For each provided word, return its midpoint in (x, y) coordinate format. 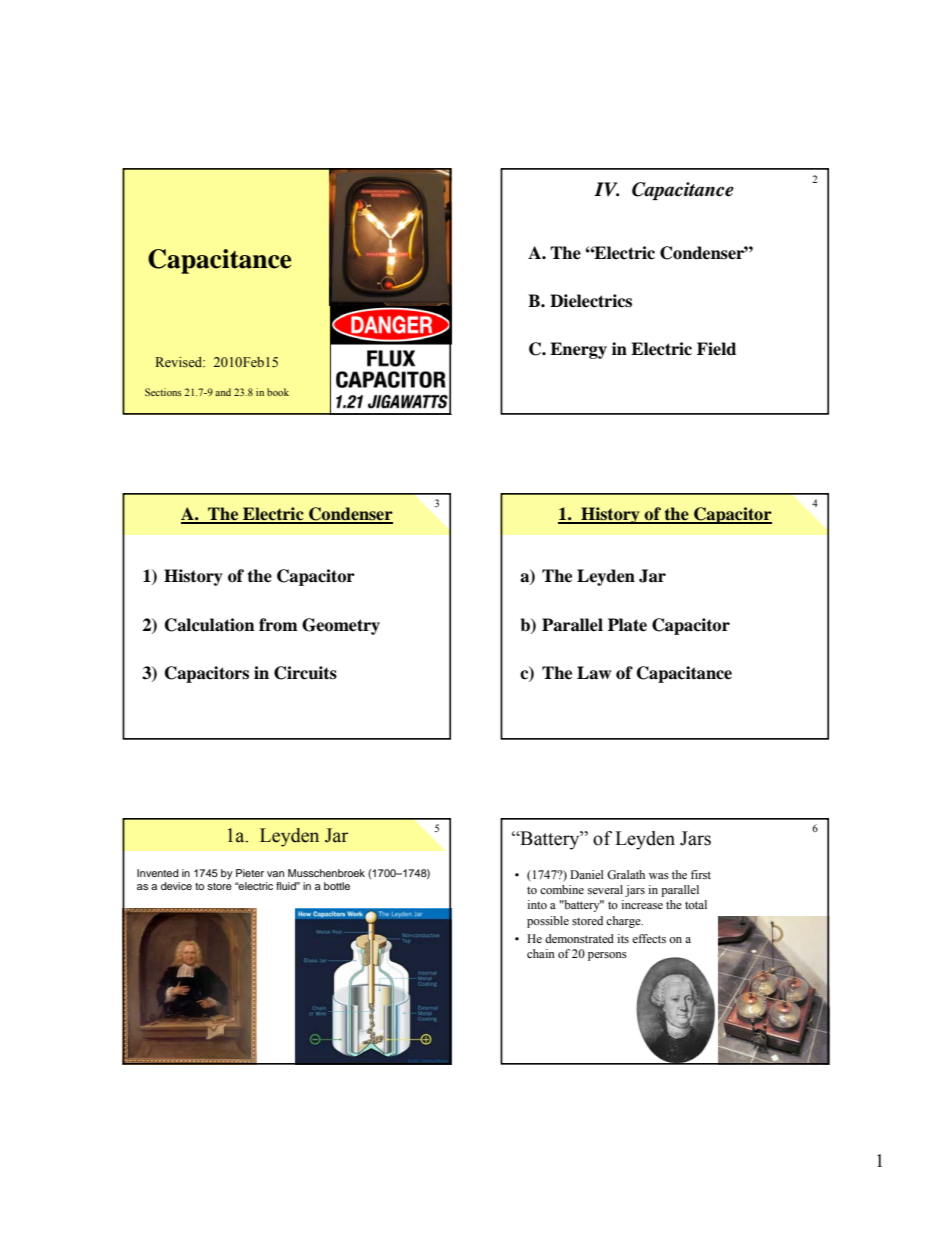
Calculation (209, 625)
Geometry (341, 626)
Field (716, 349)
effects (649, 938)
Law (594, 672)
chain (541, 953)
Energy (578, 350)
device (176, 886)
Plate (627, 625)
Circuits (305, 673)
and (223, 392)
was (659, 876)
